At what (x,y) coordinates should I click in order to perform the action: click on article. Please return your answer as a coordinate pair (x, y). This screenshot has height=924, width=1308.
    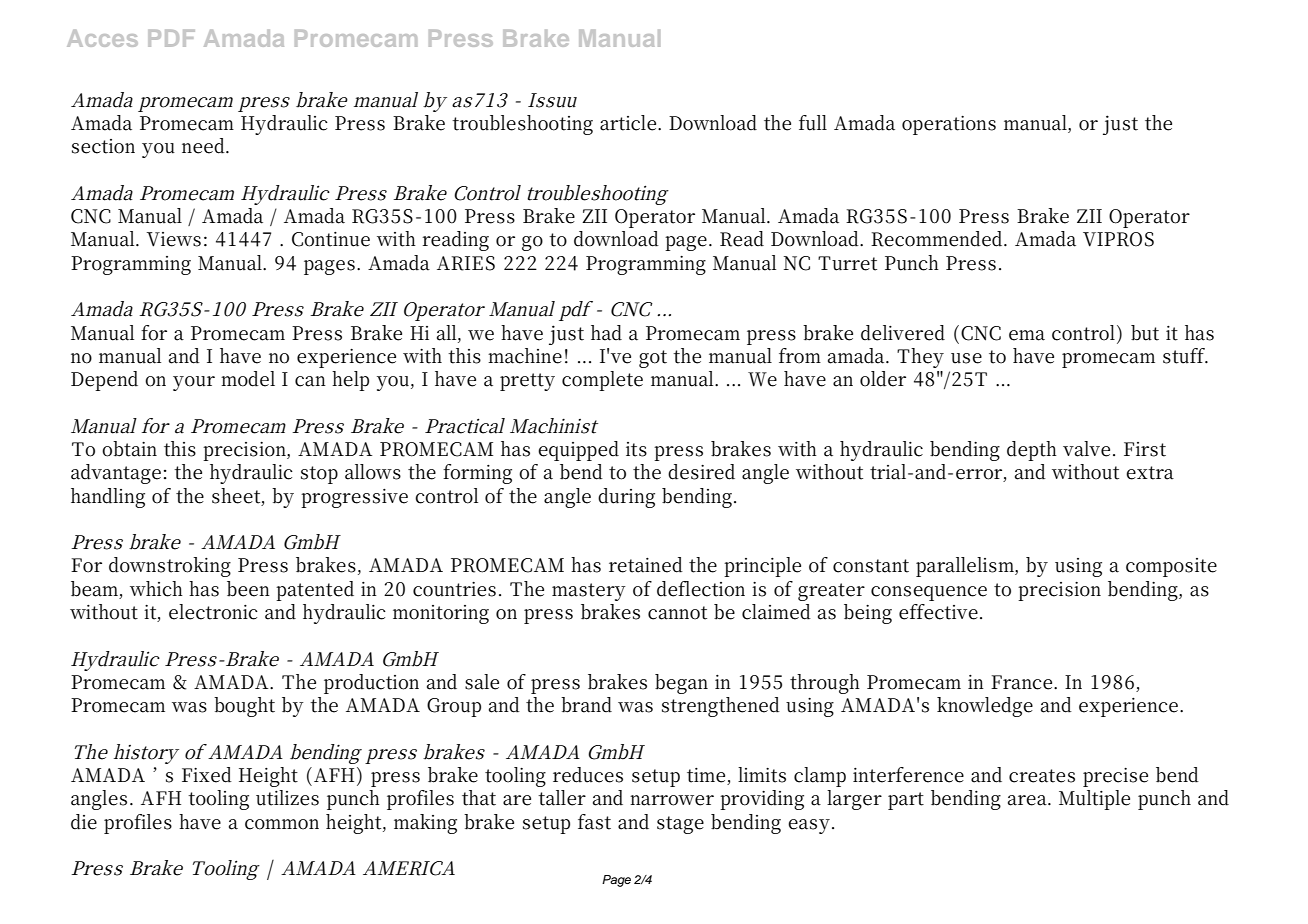
    Looking at the image, I should click on (628, 123).
